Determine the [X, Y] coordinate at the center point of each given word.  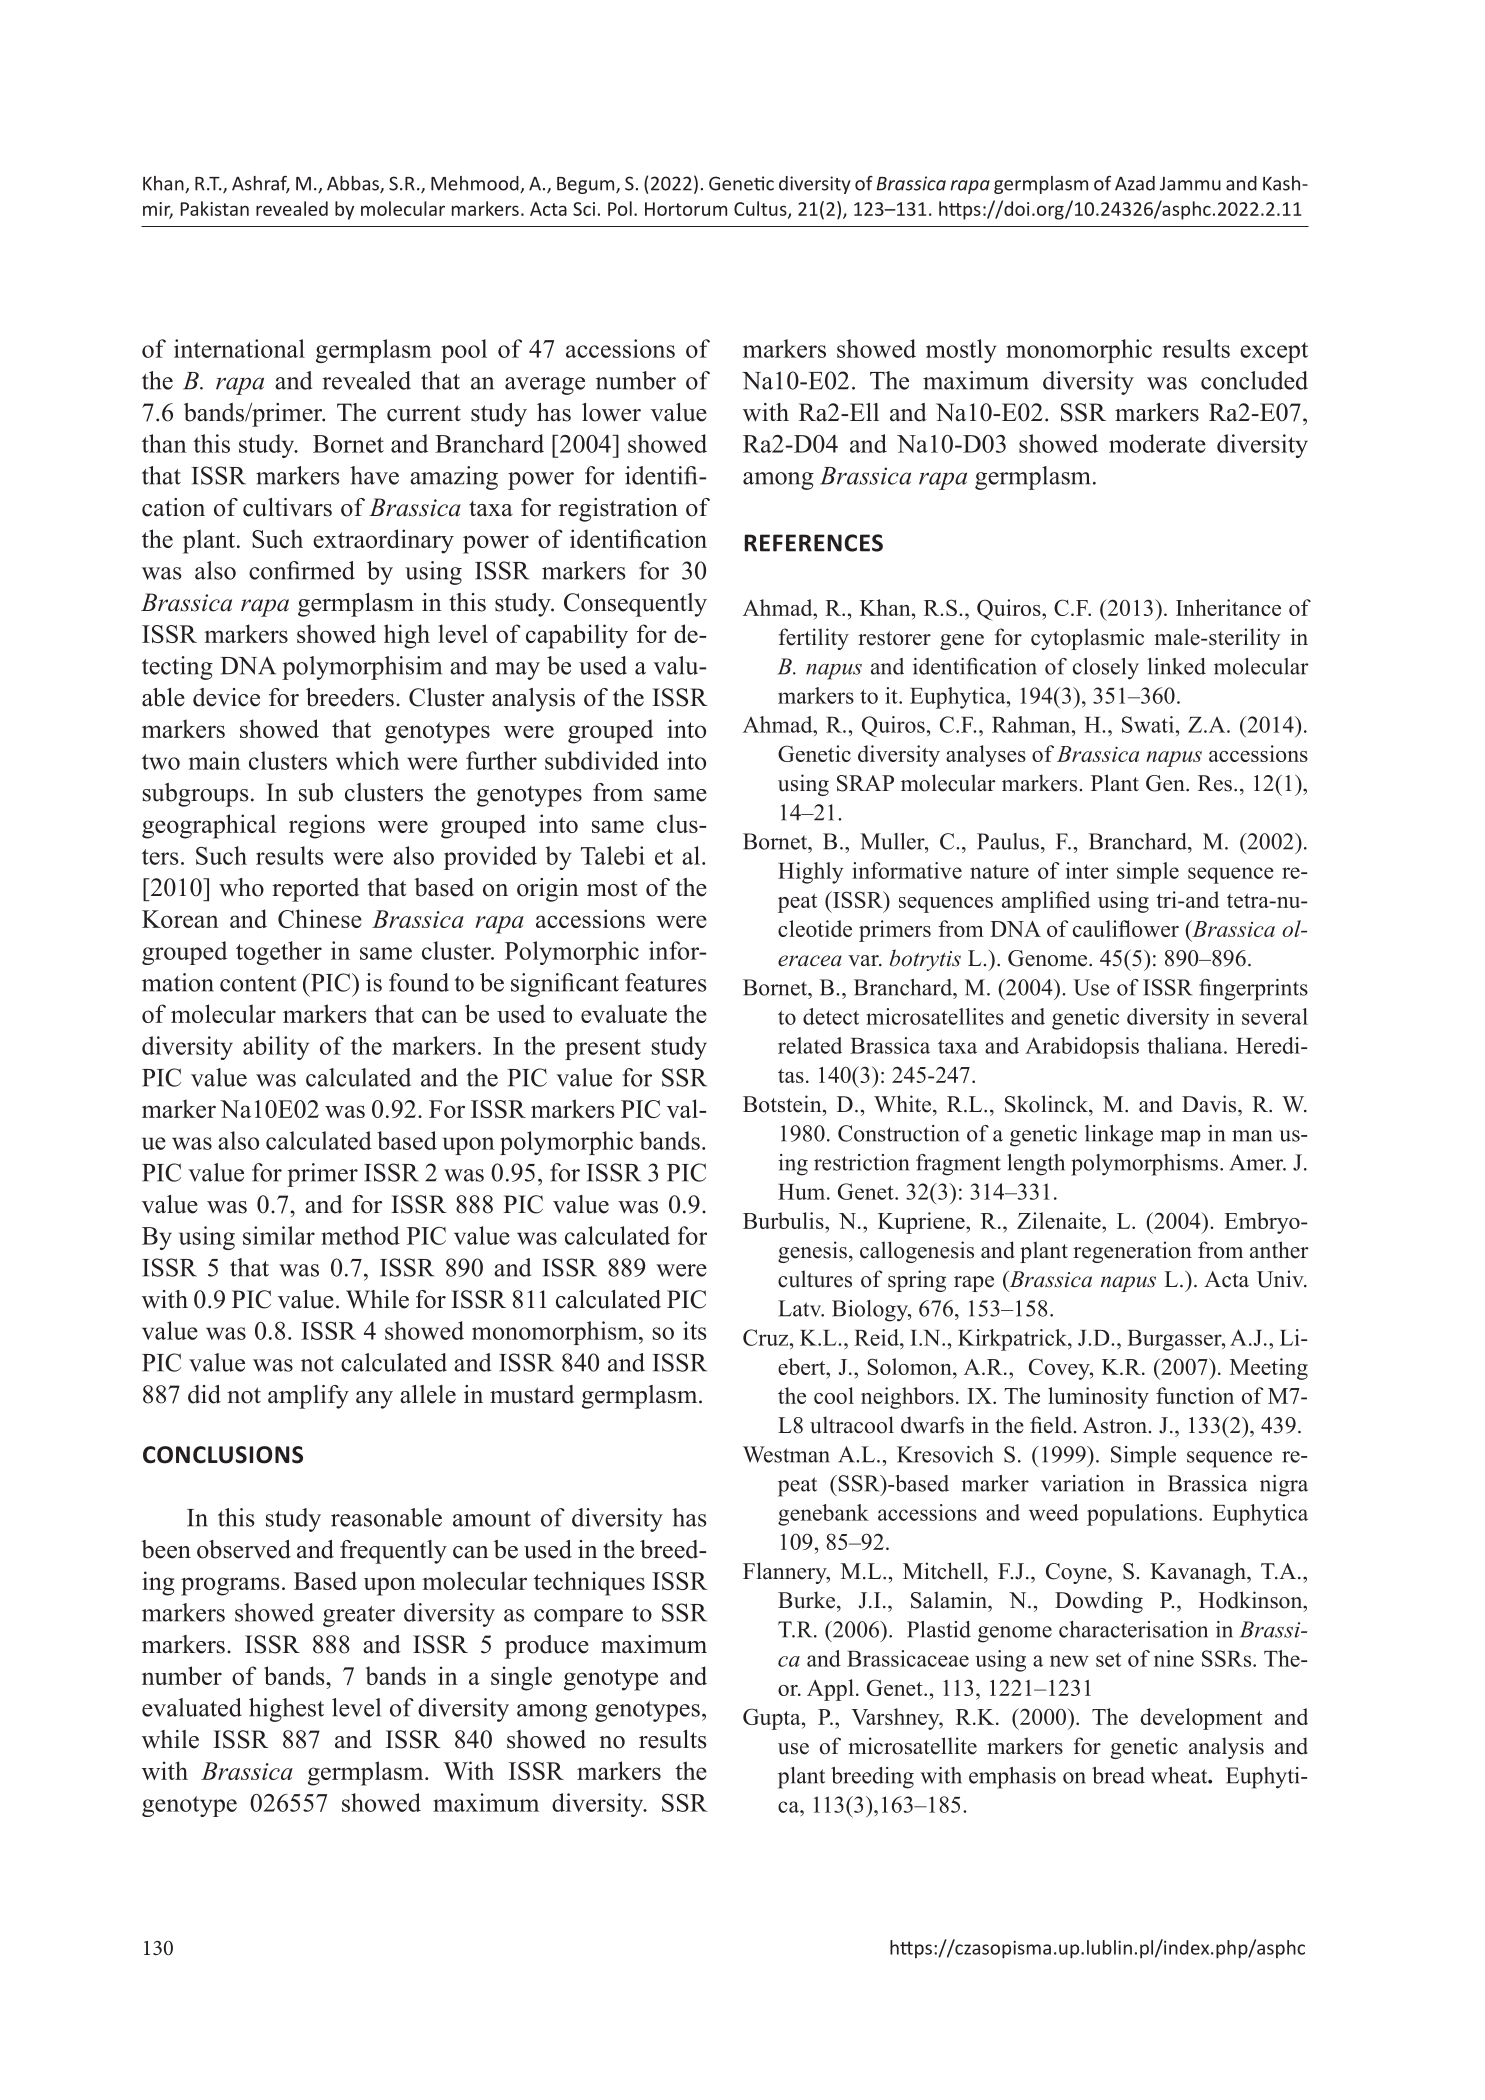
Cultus [761, 209]
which [367, 760]
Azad [1135, 183]
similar [279, 1235]
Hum [803, 1192]
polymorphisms [1144, 1165]
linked [1177, 666]
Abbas [354, 184]
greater [359, 1616]
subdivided [602, 760]
